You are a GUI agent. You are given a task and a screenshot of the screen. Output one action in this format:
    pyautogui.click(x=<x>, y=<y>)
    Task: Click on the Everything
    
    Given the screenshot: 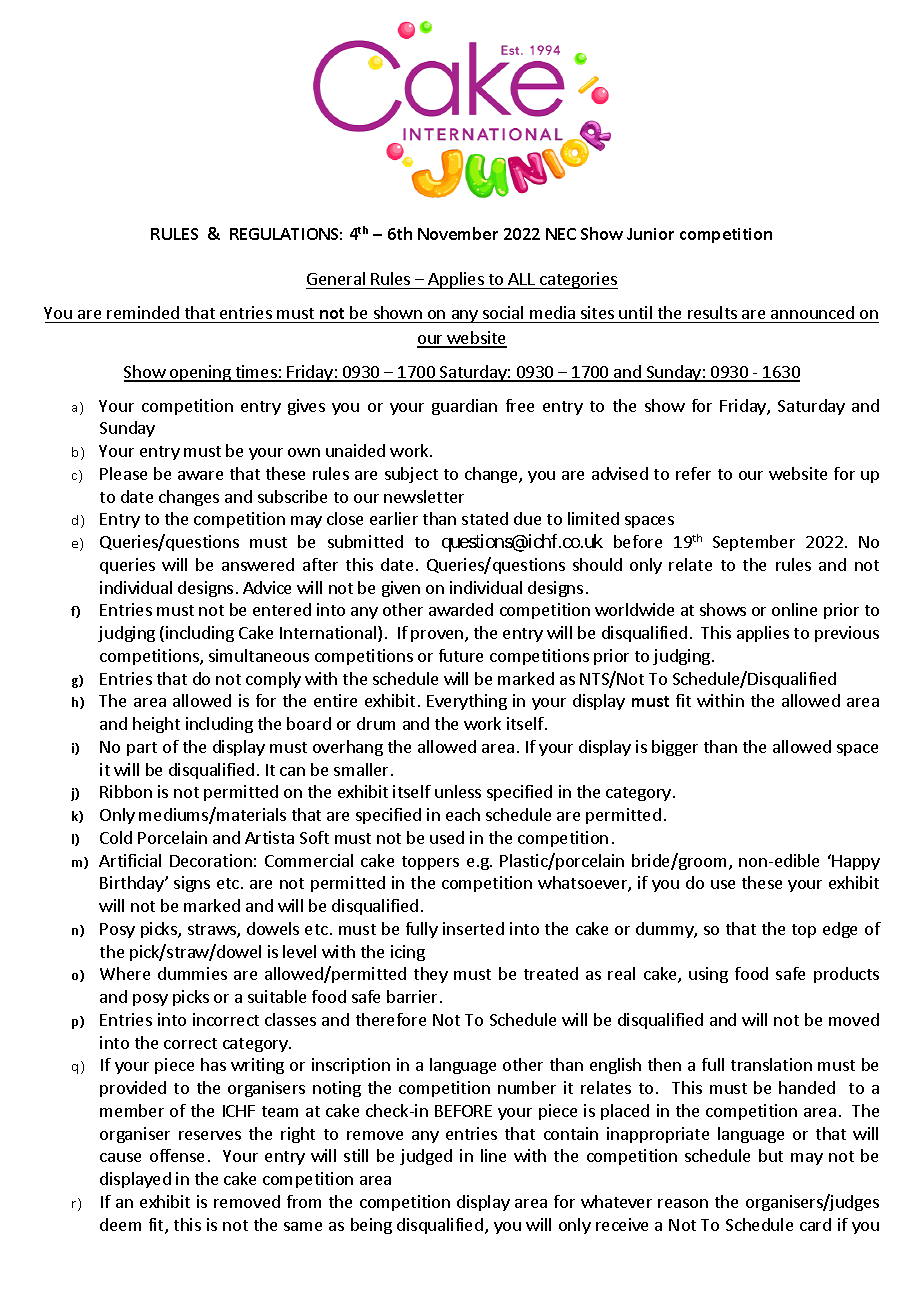 What is the action you would take?
    pyautogui.click(x=467, y=702)
